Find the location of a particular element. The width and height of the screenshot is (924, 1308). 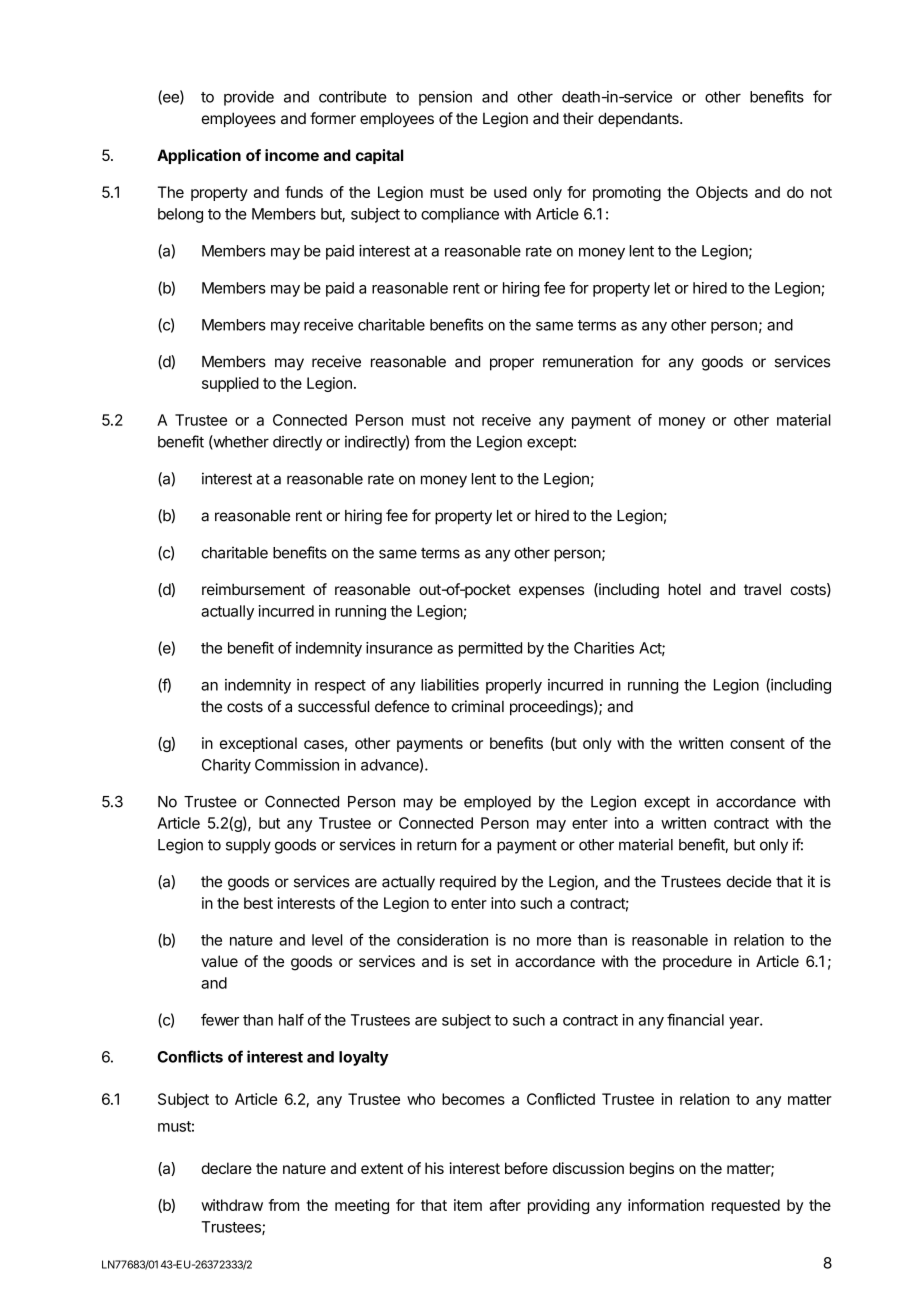

remuneration is located at coordinates (588, 361).
